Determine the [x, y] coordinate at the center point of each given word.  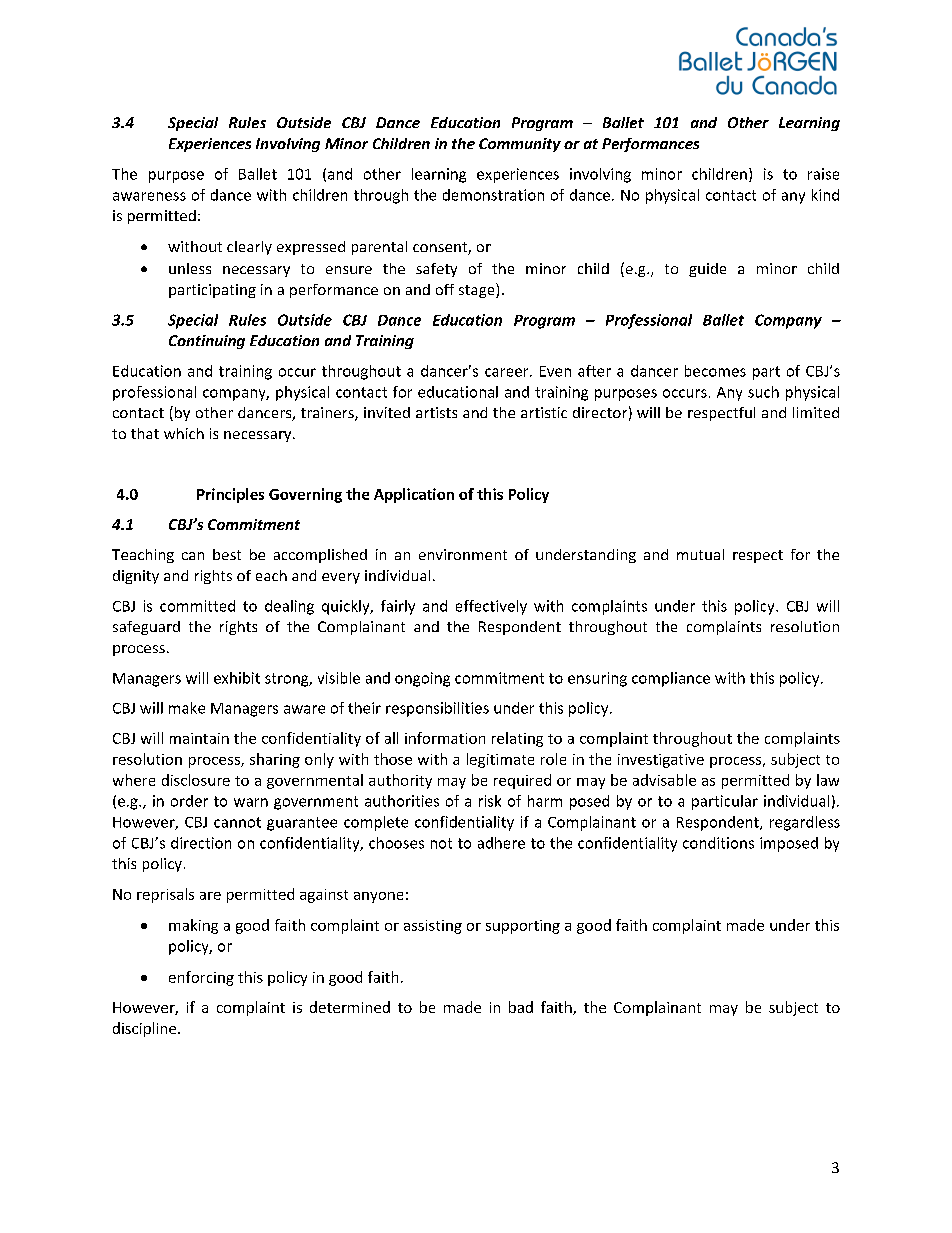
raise [823, 174]
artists [436, 412]
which [184, 433]
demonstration [493, 195]
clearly [249, 248]
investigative [661, 761]
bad [521, 1007]
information [445, 738]
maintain [199, 738]
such [763, 392]
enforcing [201, 978]
